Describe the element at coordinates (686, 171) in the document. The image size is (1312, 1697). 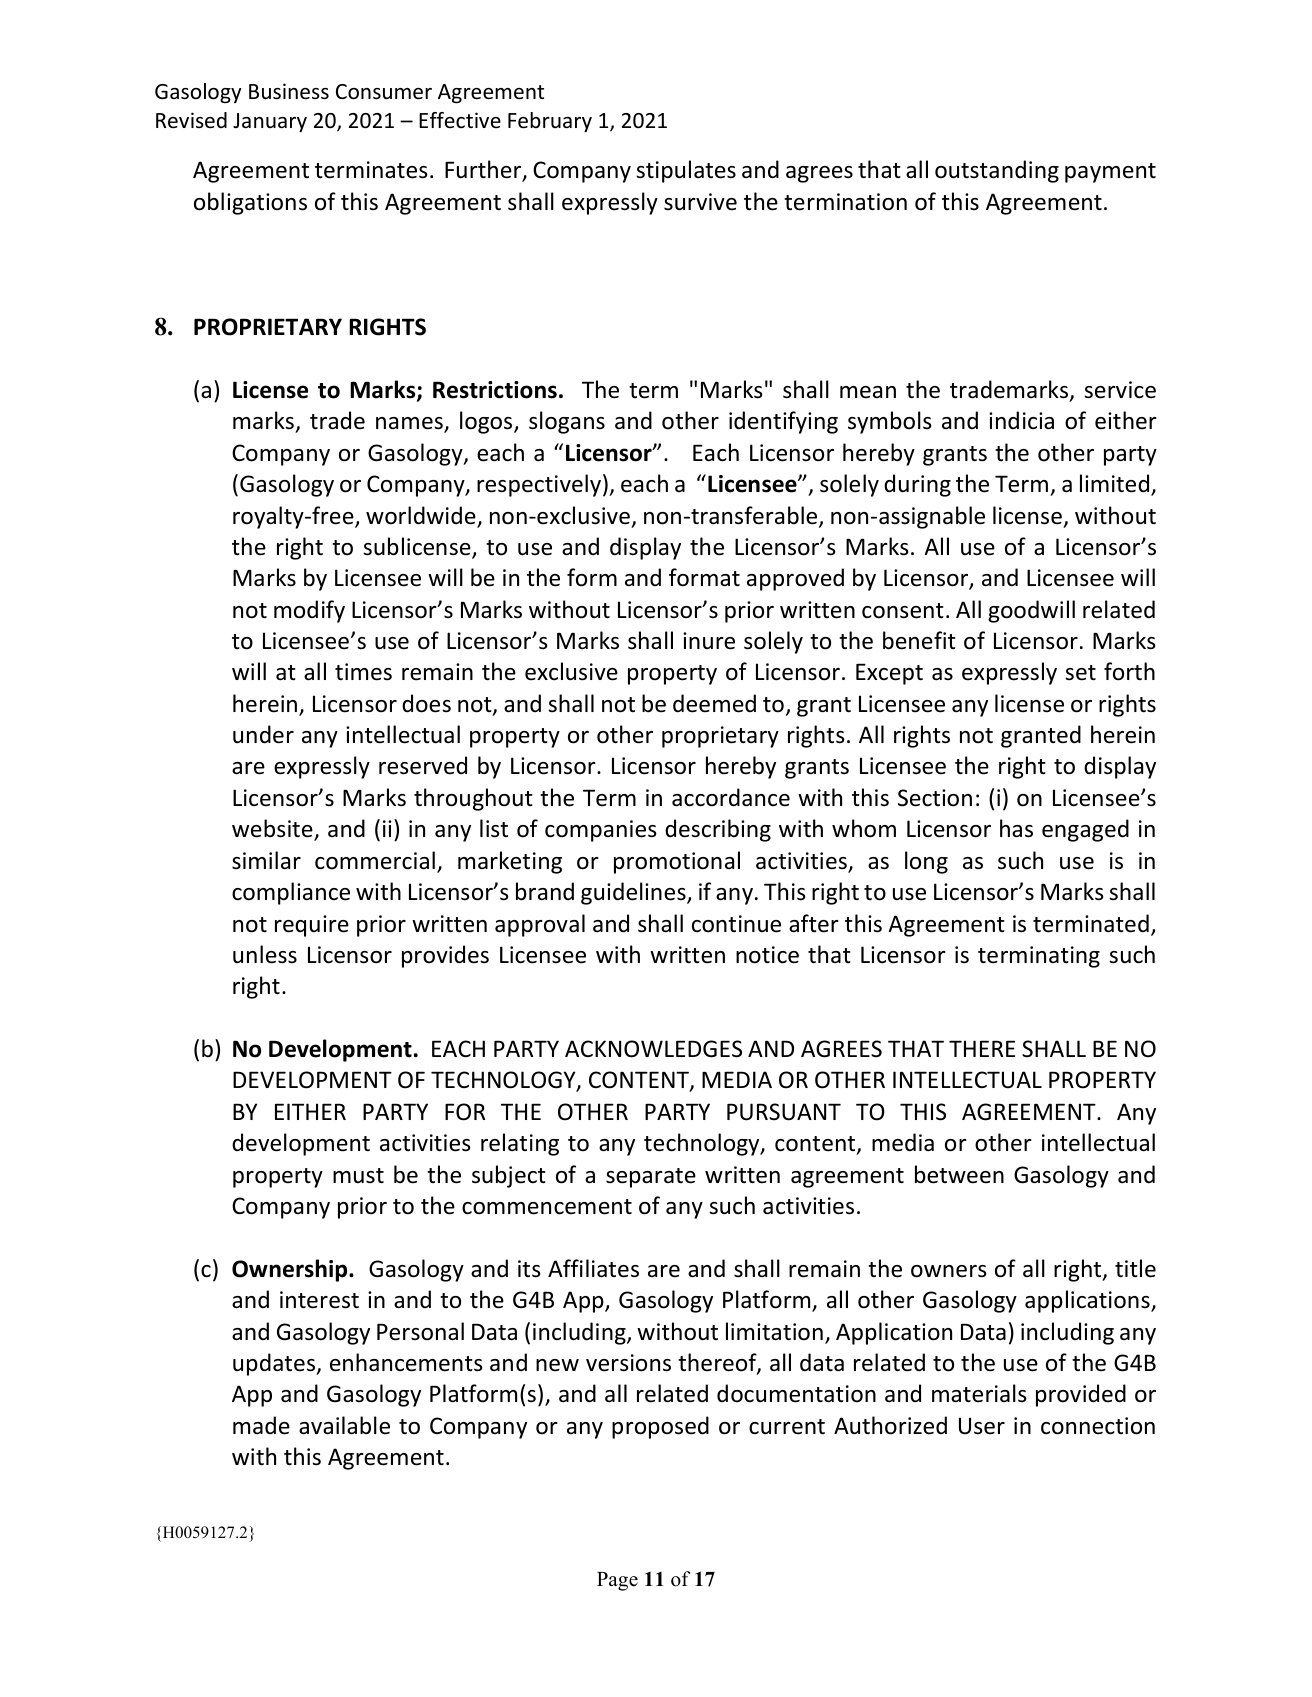
I see `stipulates` at that location.
